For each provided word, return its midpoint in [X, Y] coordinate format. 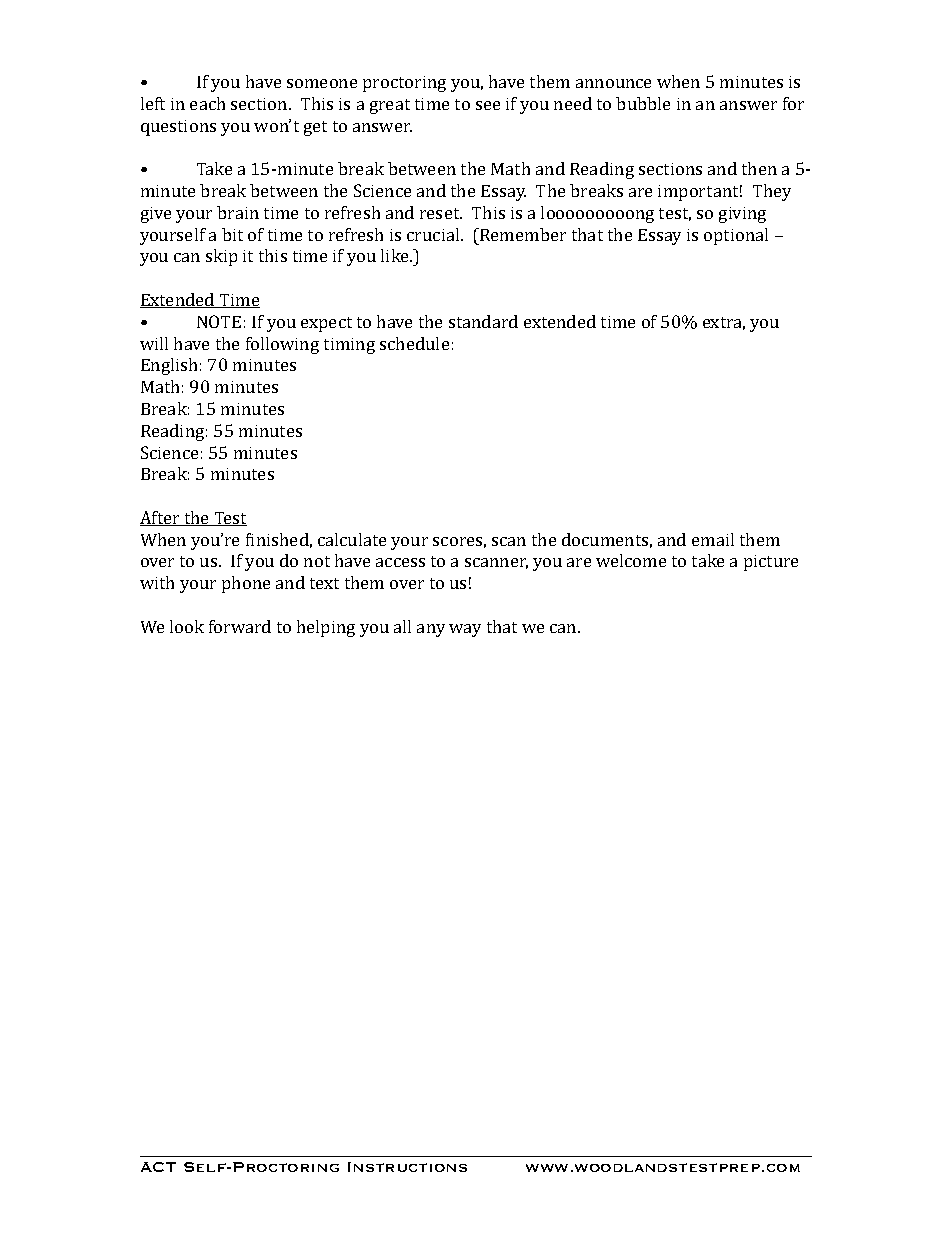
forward [240, 626]
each [207, 103]
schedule [414, 343]
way [465, 630]
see [488, 105]
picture [771, 563]
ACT [158, 1167]
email [713, 539]
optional [736, 236]
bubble [643, 103]
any [431, 630]
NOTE [219, 321]
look [187, 626]
